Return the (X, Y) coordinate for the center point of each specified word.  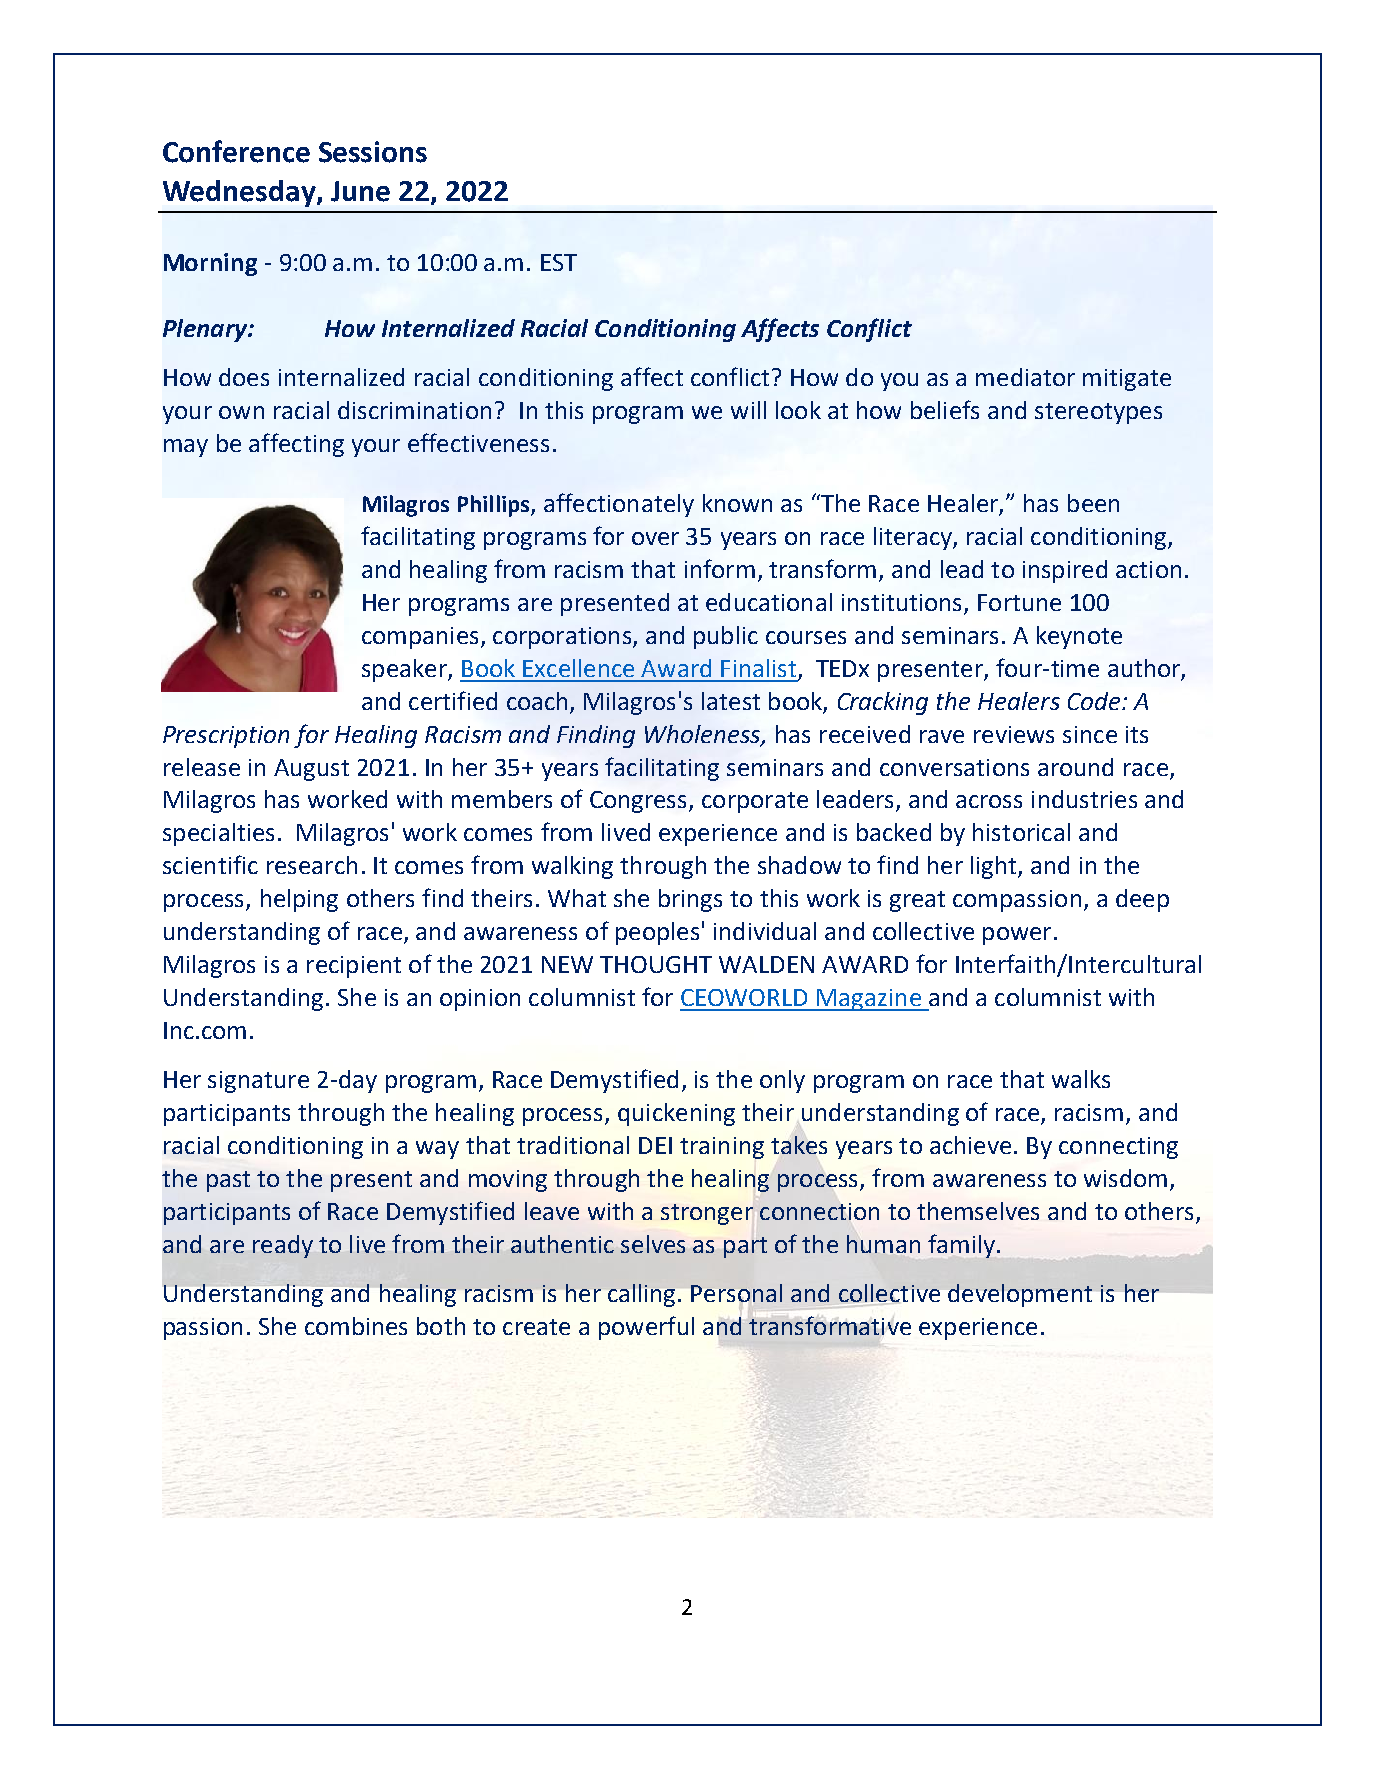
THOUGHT (656, 964)
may (186, 448)
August (311, 770)
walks (1081, 1079)
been (1093, 503)
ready (283, 1246)
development (1020, 1295)
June (360, 191)
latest (731, 701)
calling (643, 1295)
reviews (1014, 734)
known (737, 503)
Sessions (373, 152)
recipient (354, 967)
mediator (1025, 377)
